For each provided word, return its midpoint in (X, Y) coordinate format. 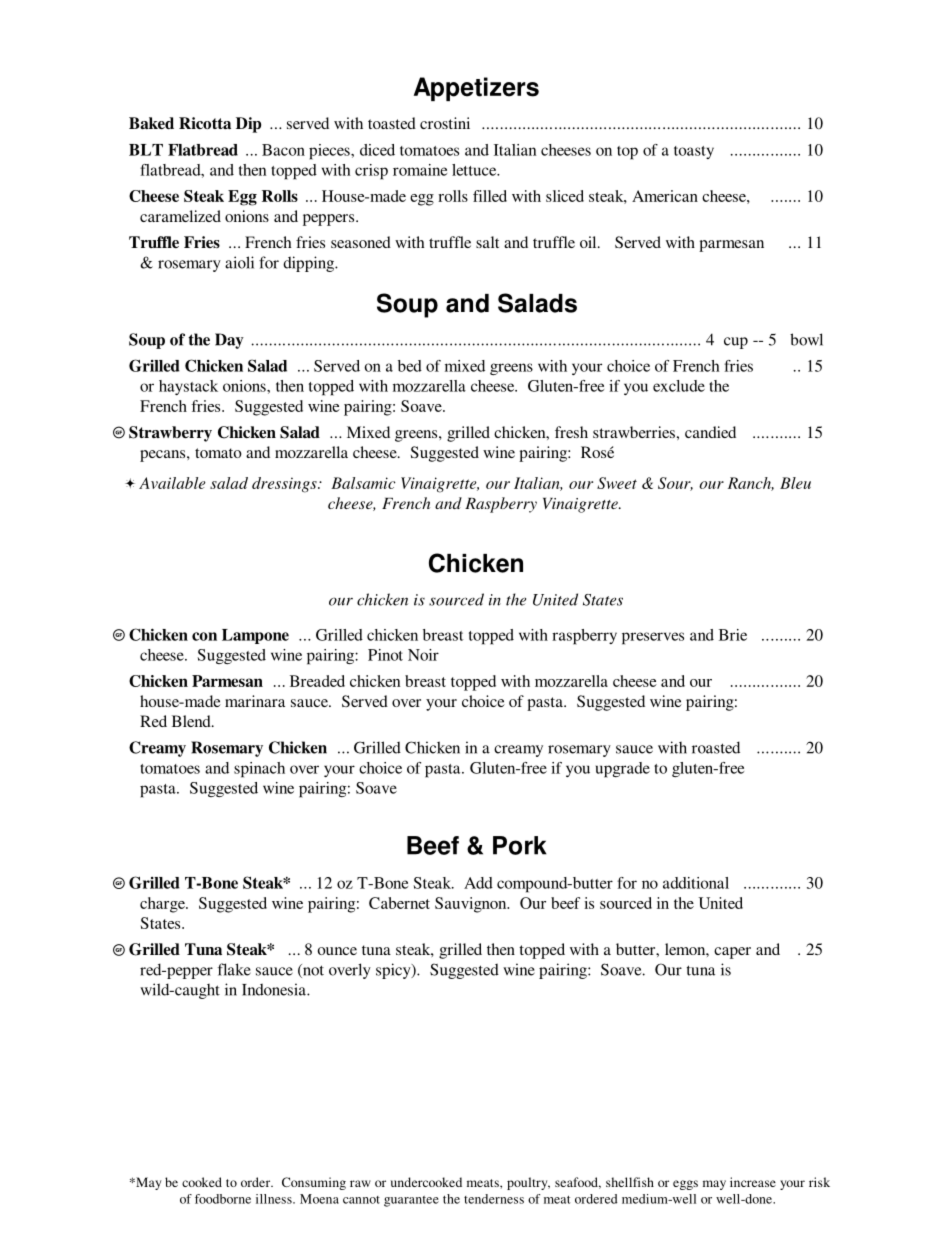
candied (710, 432)
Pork (520, 845)
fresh (571, 432)
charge (163, 905)
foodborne (223, 1199)
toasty (694, 152)
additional (696, 883)
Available (172, 483)
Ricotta (205, 123)
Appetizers (476, 89)
